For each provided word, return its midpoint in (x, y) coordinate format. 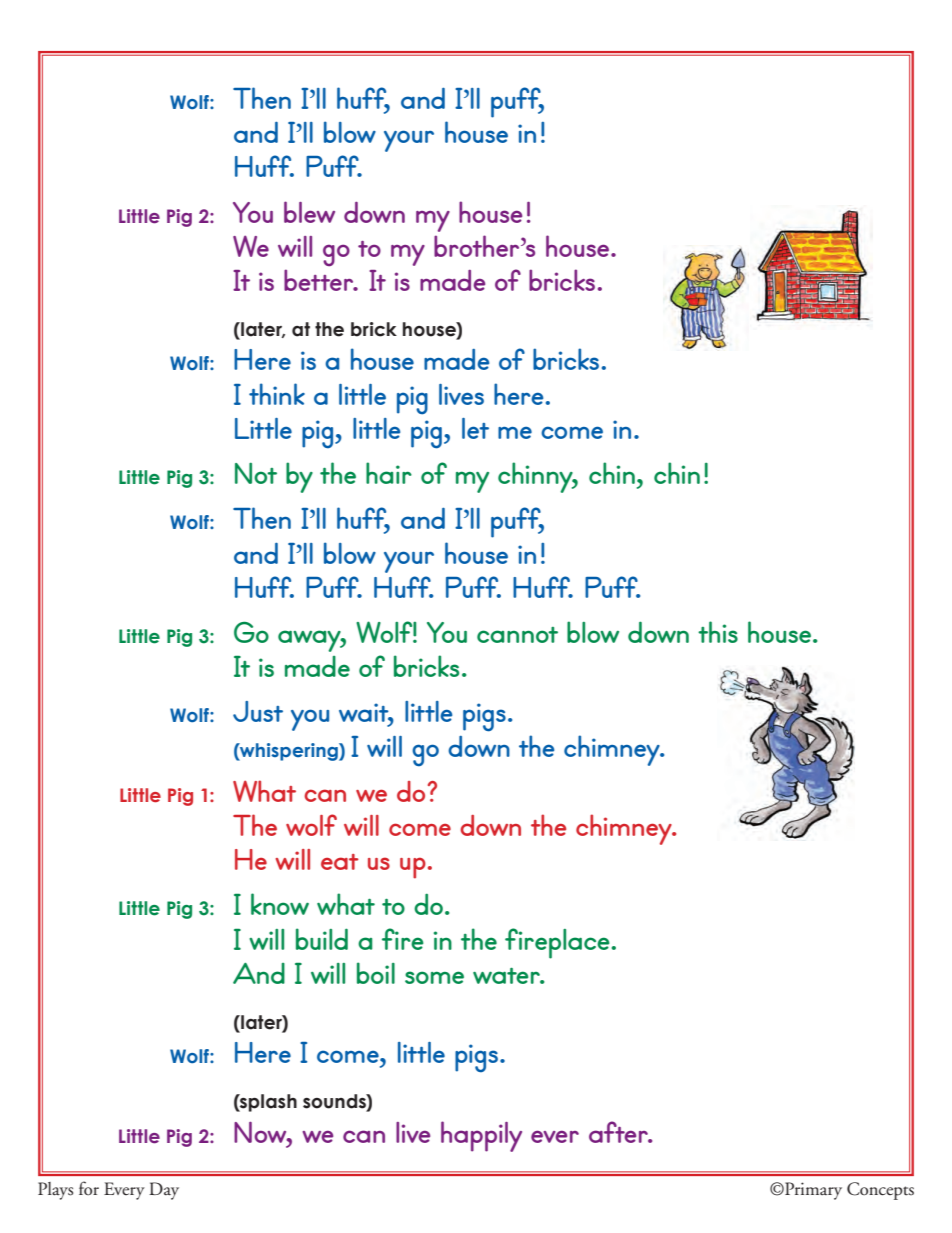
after (620, 1132)
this (718, 632)
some (434, 977)
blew (309, 212)
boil (376, 973)
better (320, 278)
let (475, 428)
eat (340, 862)
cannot (517, 635)
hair (389, 473)
